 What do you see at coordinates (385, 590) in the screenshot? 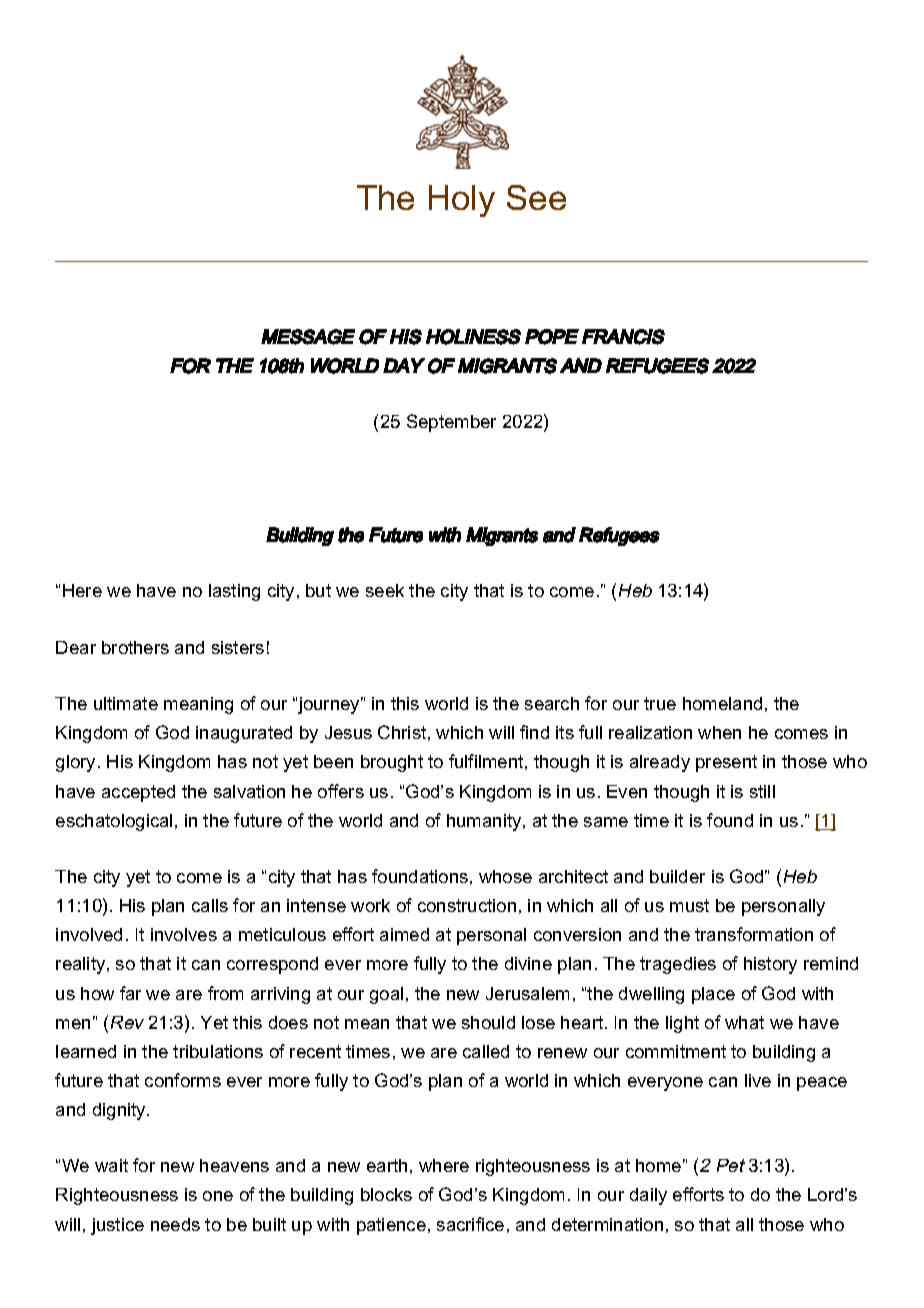
I see `seek` at bounding box center [385, 590].
